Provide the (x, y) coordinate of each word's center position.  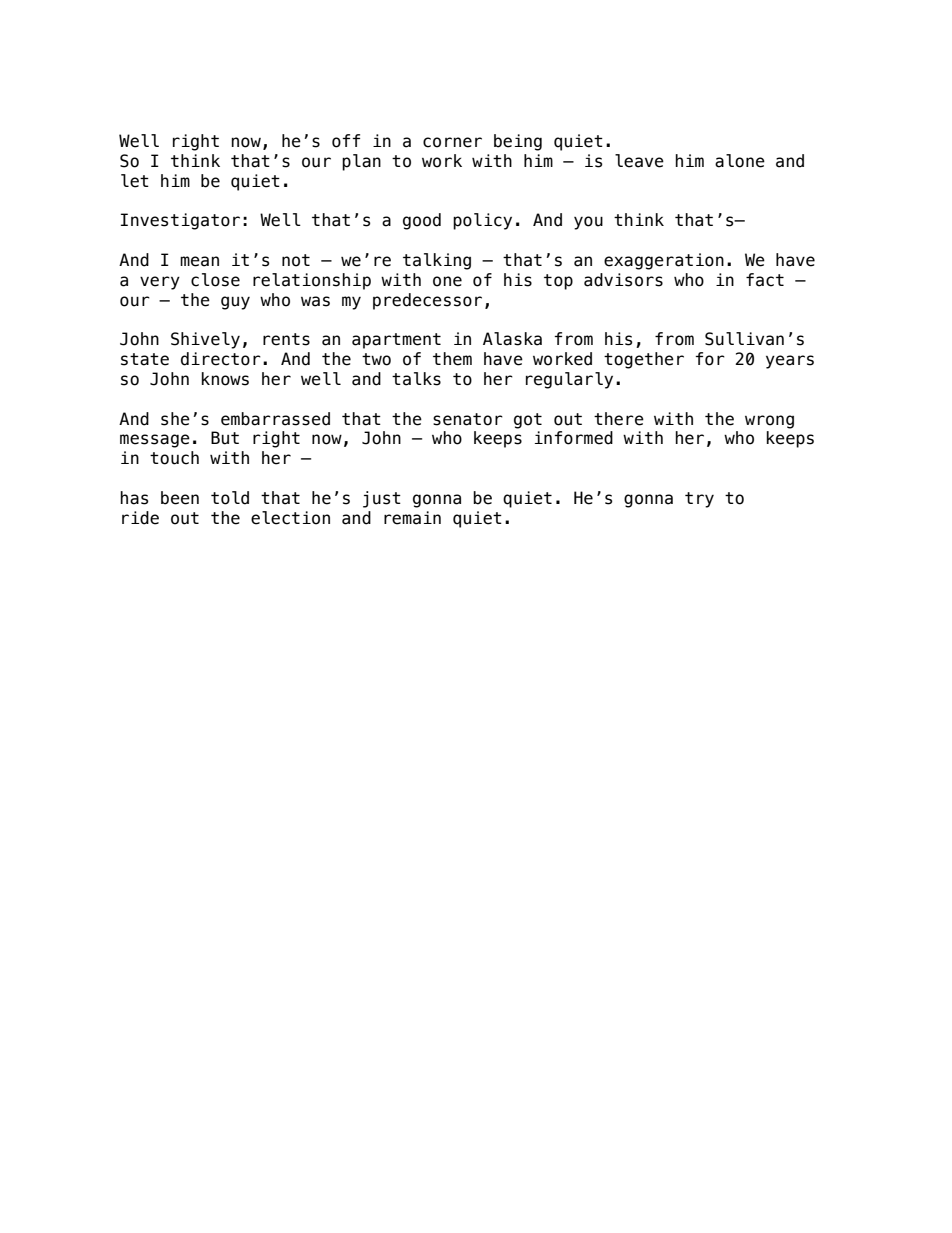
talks (416, 379)
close (215, 280)
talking (437, 261)
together (644, 360)
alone (740, 161)
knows (225, 379)
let (135, 181)
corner (452, 142)
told (230, 498)
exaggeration (664, 261)
